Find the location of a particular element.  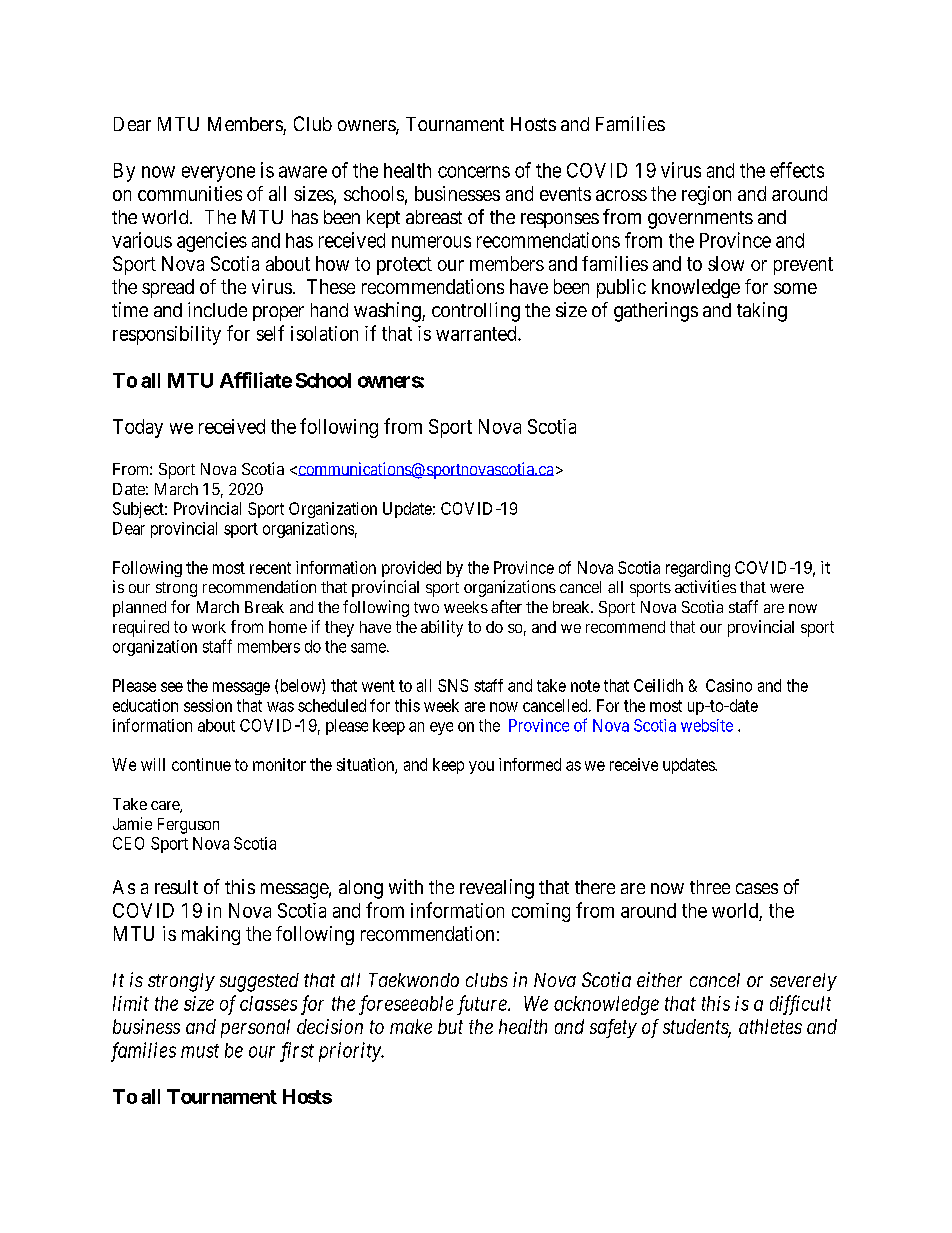

provided is located at coordinates (411, 569).
